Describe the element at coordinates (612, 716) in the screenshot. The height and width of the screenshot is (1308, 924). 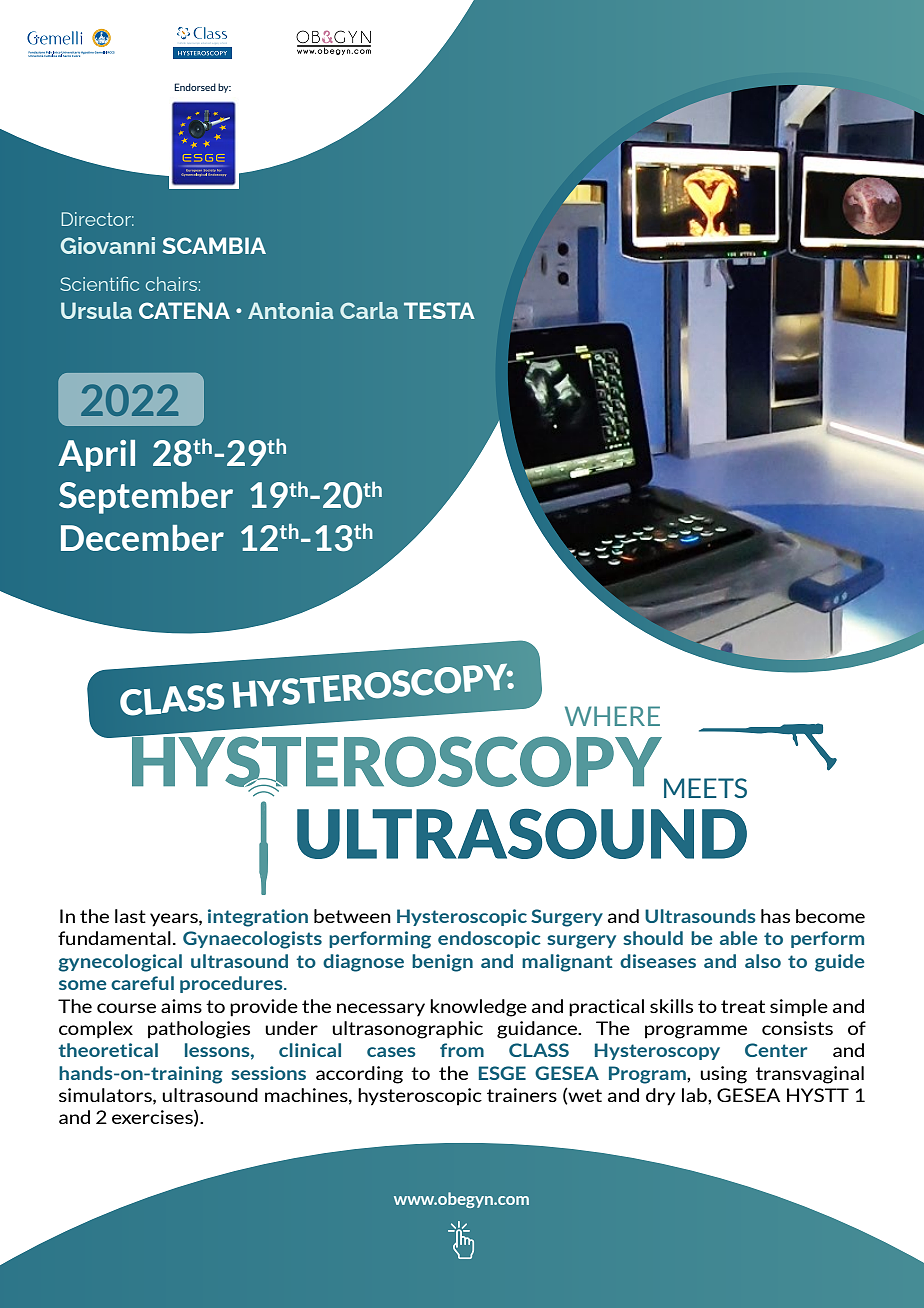
I see `WHERE` at that location.
